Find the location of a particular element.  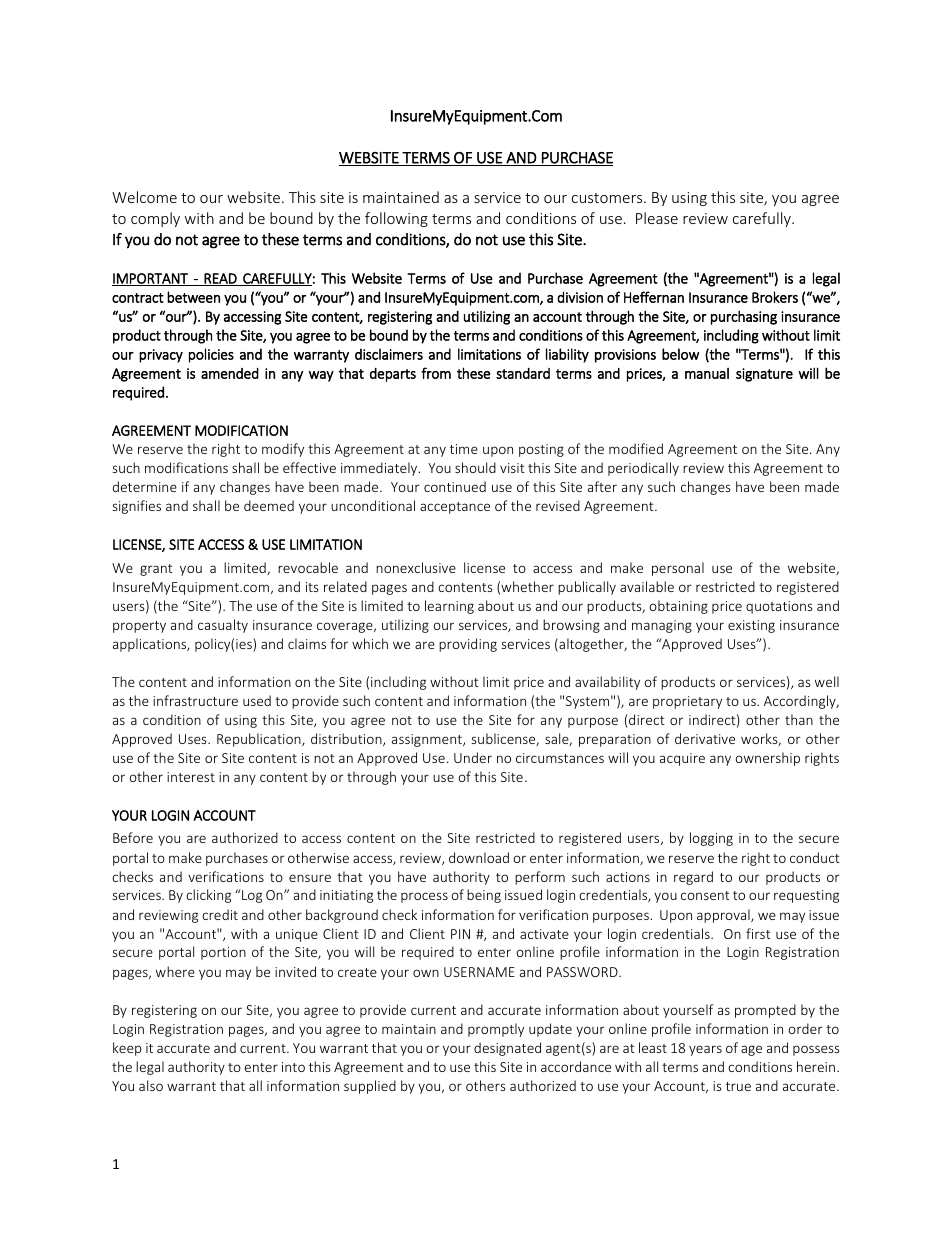

also is located at coordinates (151, 1085).
